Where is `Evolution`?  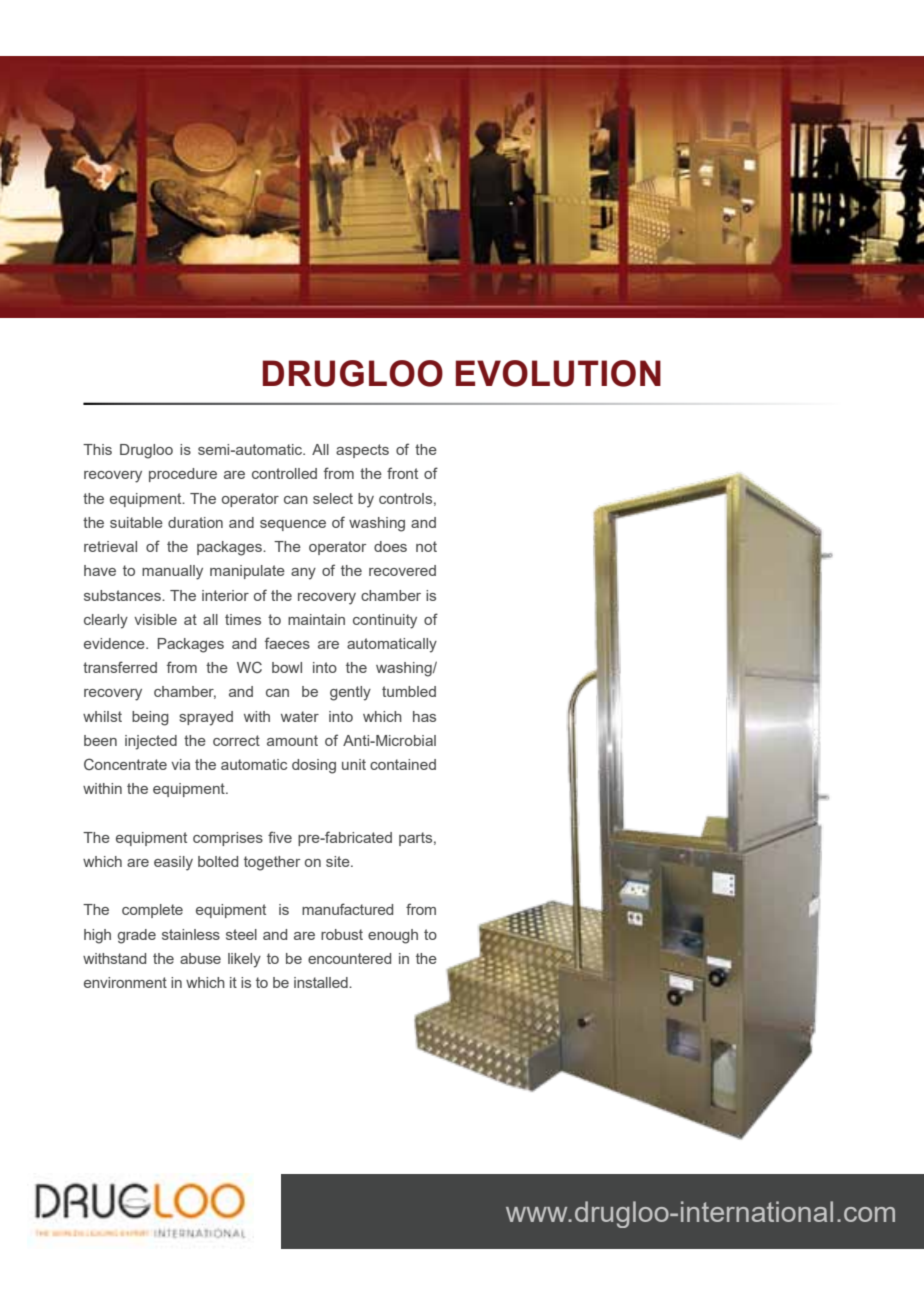
Evolution is located at coordinates (558, 373).
